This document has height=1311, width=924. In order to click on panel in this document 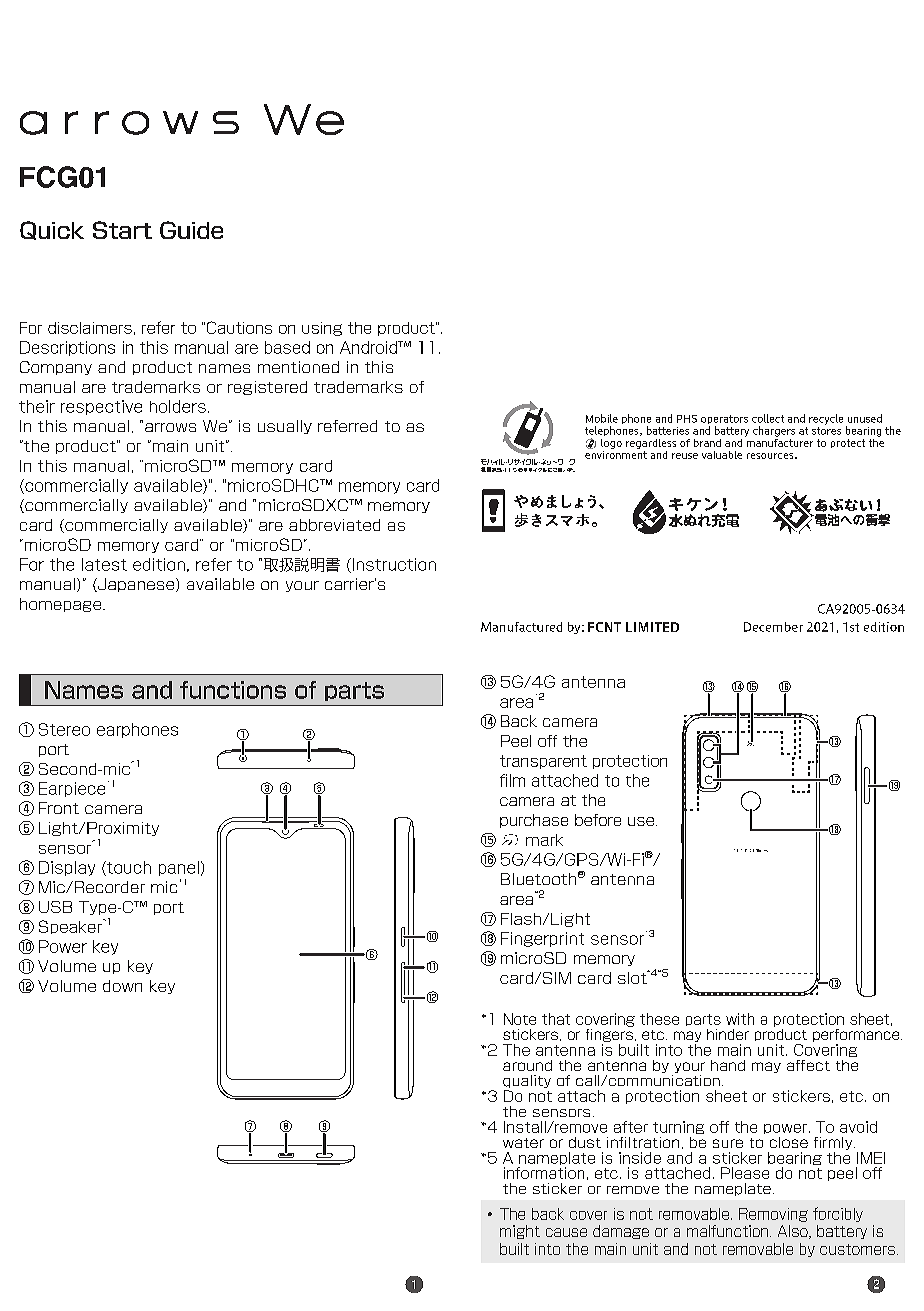, I will do `click(179, 868)`.
